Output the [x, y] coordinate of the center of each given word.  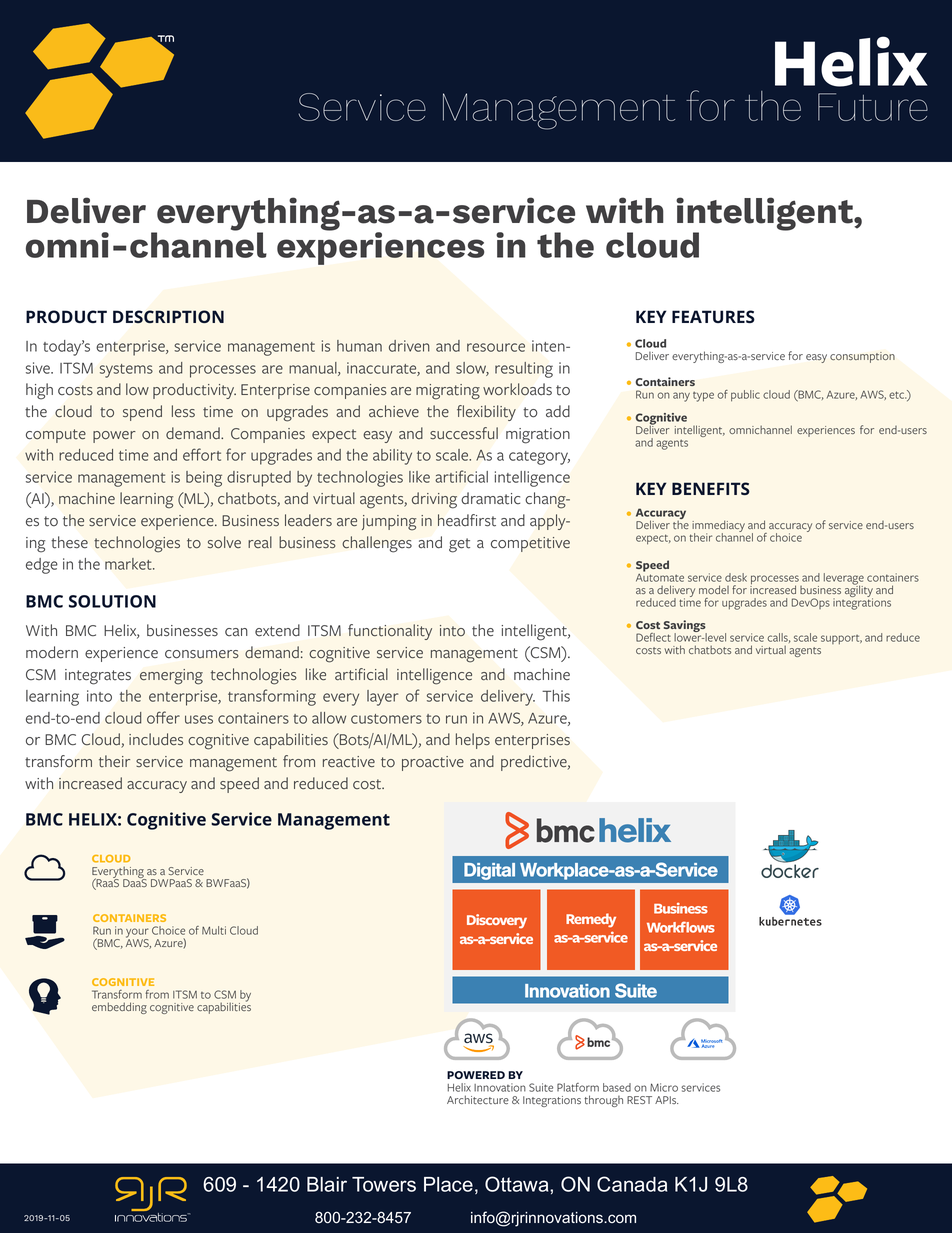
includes [156, 739]
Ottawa [518, 1184]
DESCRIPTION [168, 316]
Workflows [681, 927]
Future [873, 107]
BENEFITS [711, 488]
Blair [327, 1184]
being [204, 479]
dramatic [490, 498]
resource [496, 347]
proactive [433, 763]
